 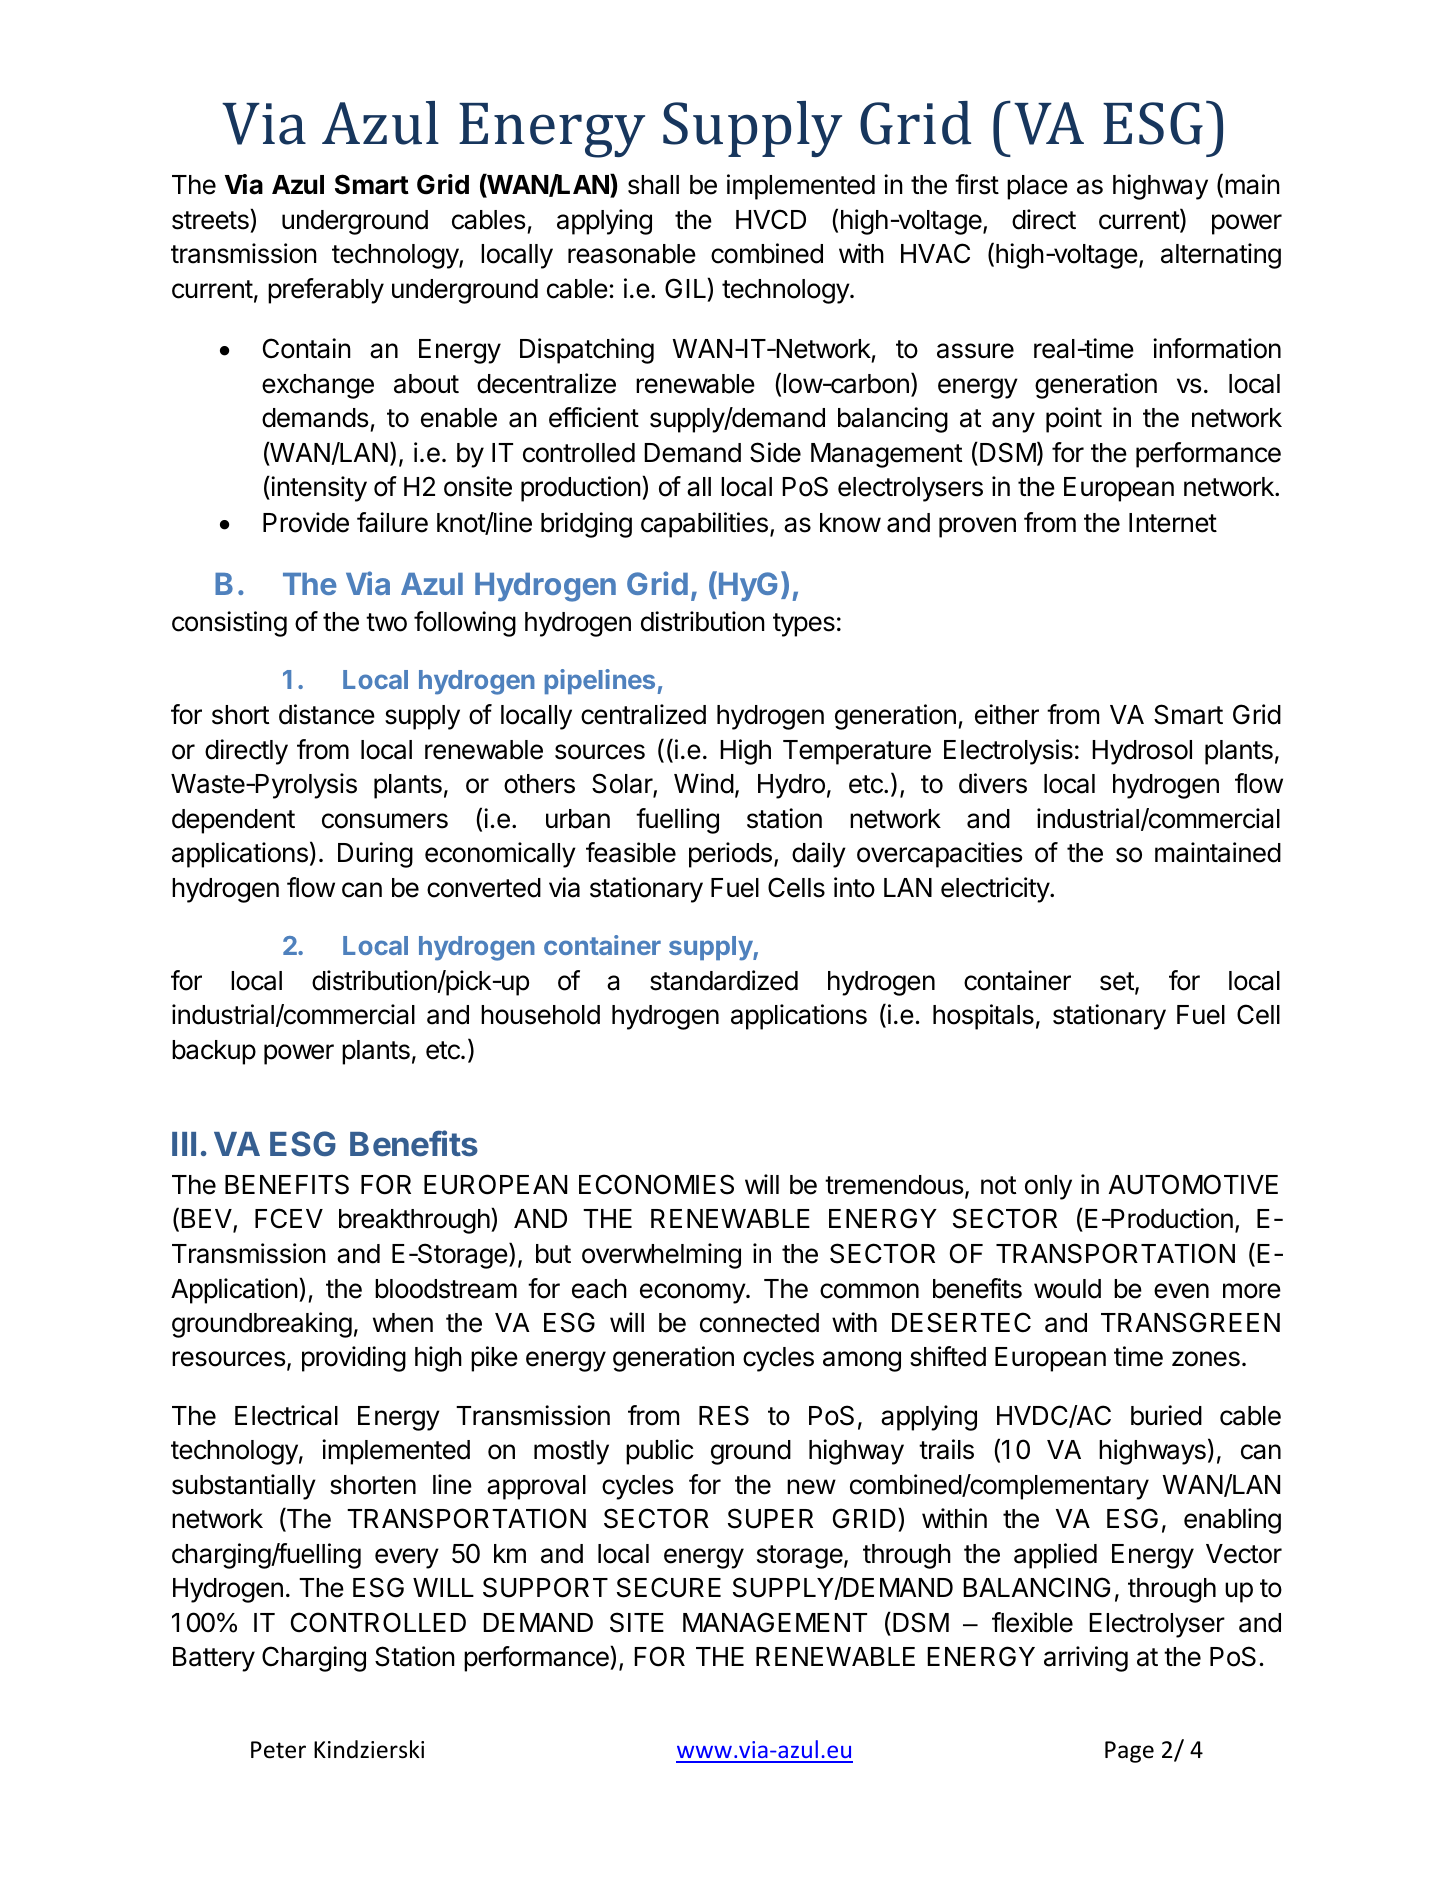 I want to click on shall, so click(x=653, y=185).
